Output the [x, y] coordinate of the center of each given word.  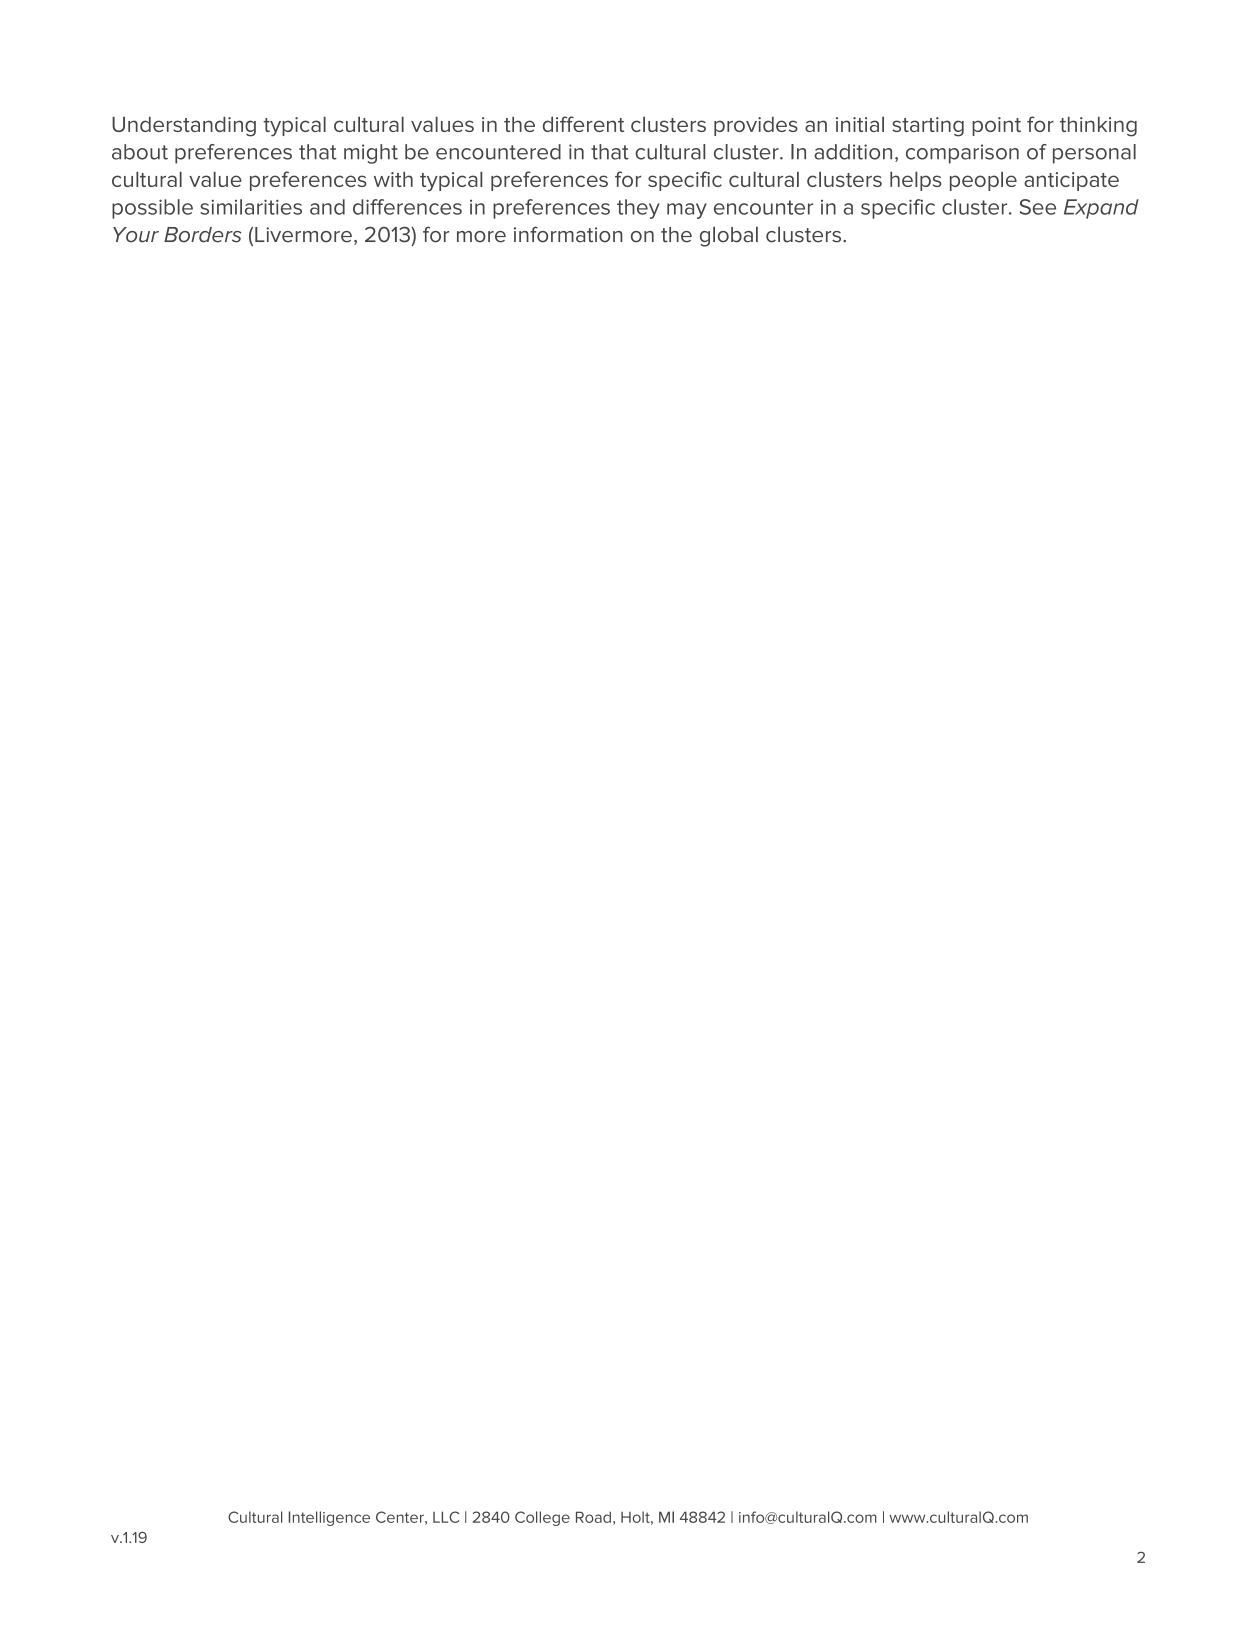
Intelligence [329, 1518]
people [983, 181]
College [542, 1518]
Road [593, 1517]
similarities [251, 207]
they [638, 209]
